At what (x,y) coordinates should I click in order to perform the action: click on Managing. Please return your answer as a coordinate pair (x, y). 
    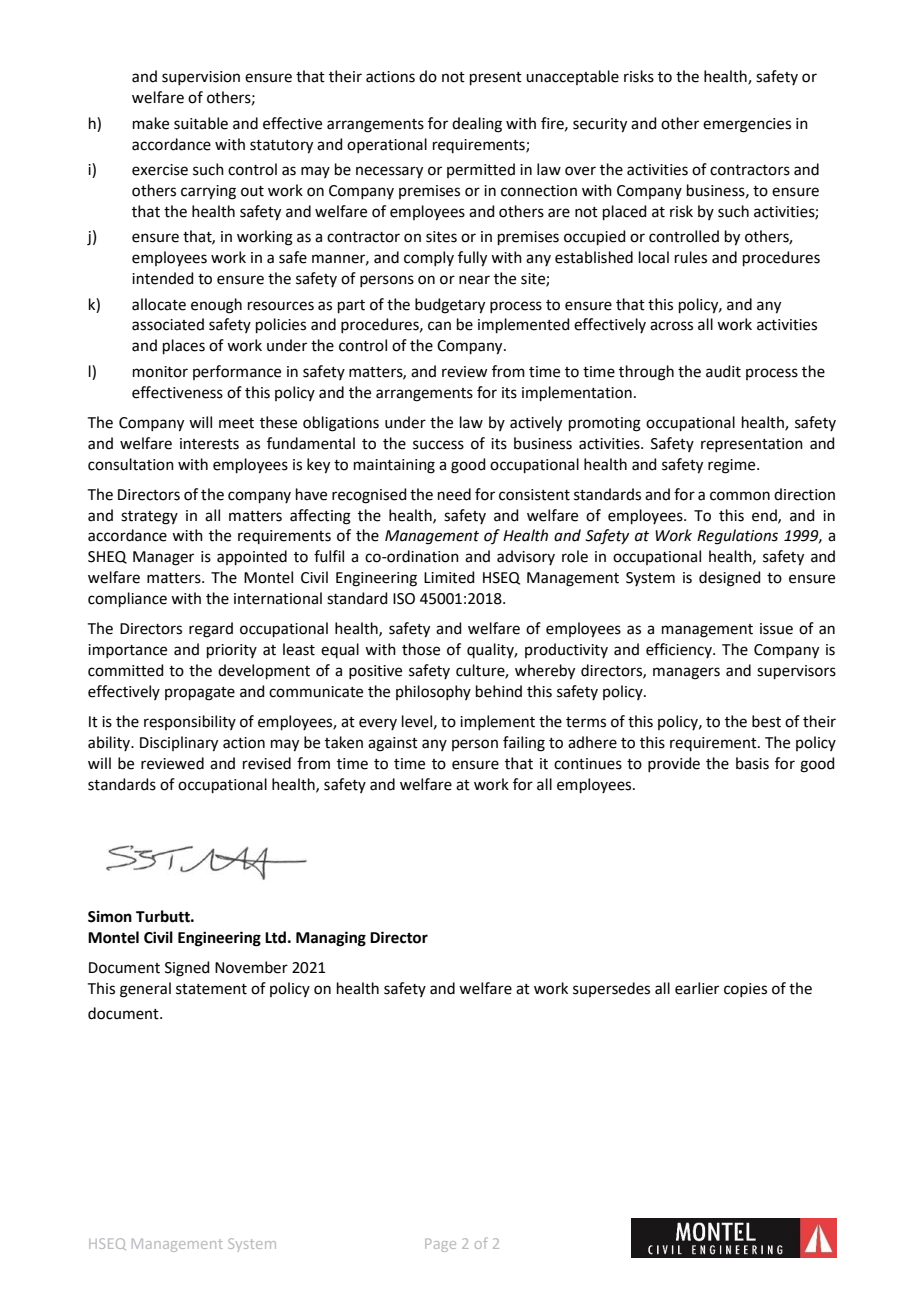
    Looking at the image, I should click on (331, 939).
